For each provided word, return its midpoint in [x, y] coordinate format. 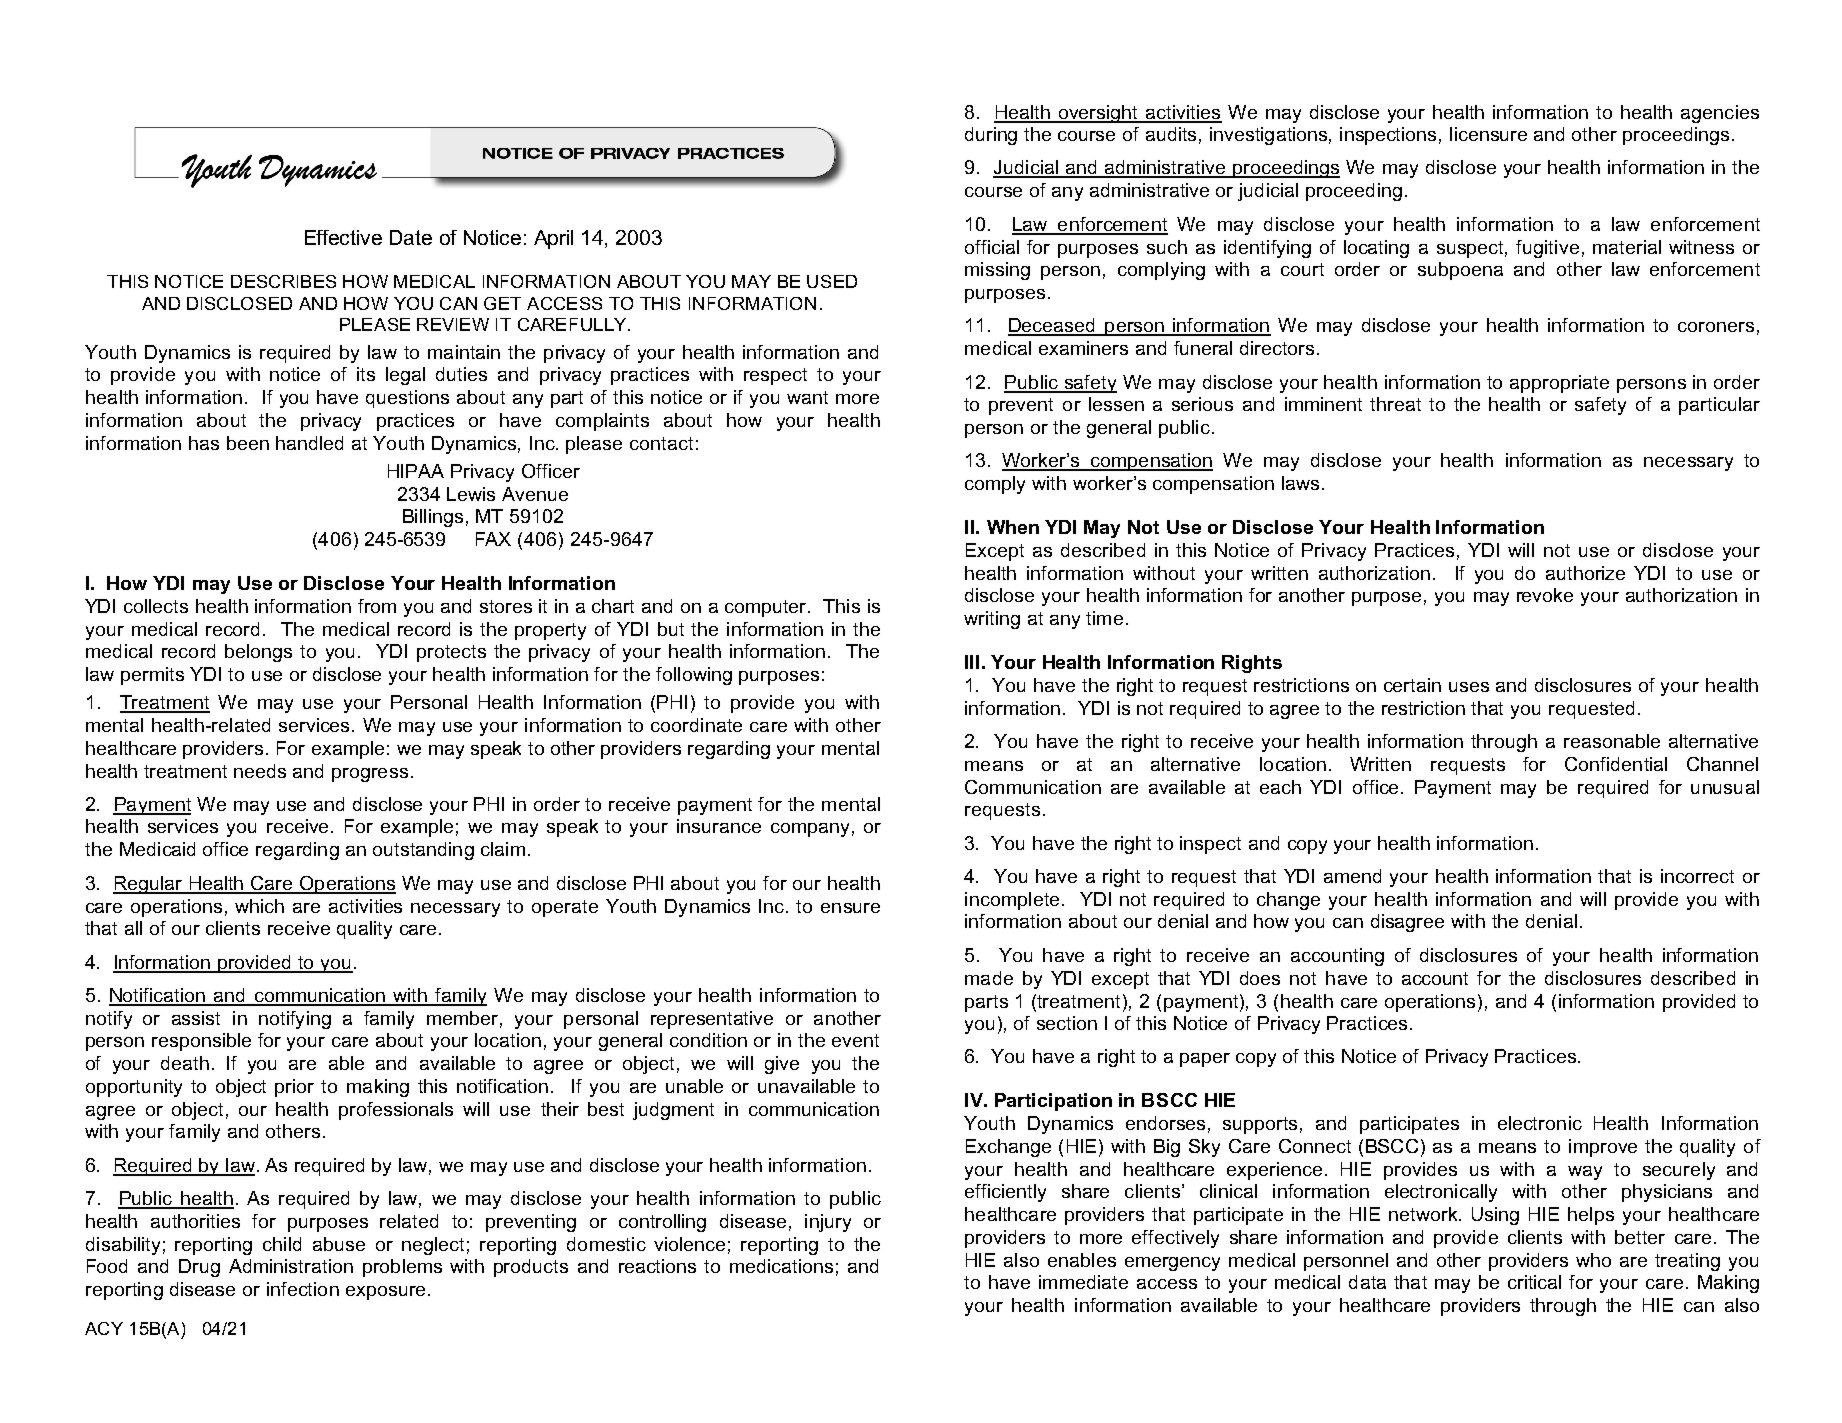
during [991, 136]
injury [828, 1223]
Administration [291, 1266]
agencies [1720, 114]
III [972, 662]
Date [411, 237]
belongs [258, 653]
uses [1469, 687]
